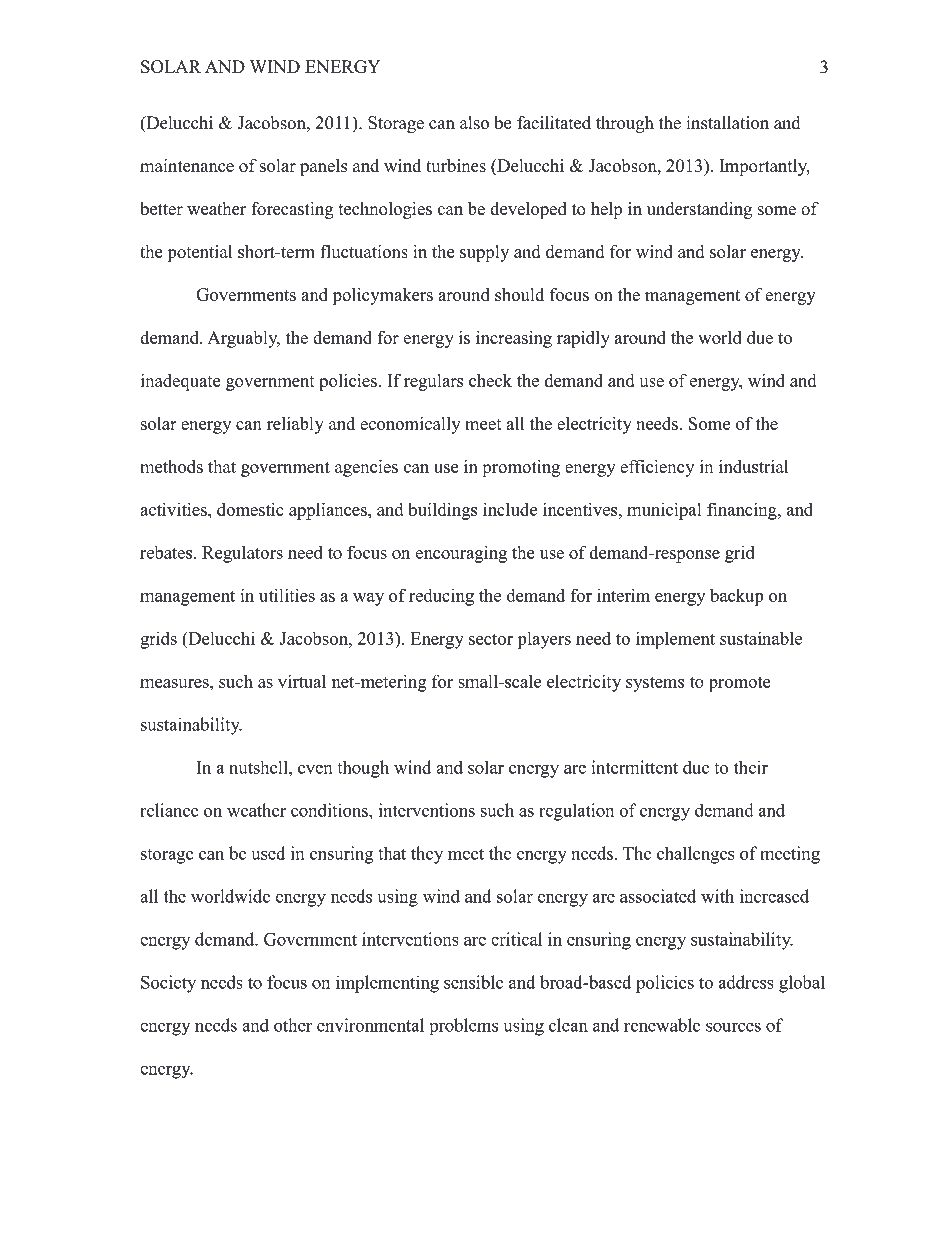 This screenshot has width=952, height=1233. I want to click on backup, so click(737, 597).
